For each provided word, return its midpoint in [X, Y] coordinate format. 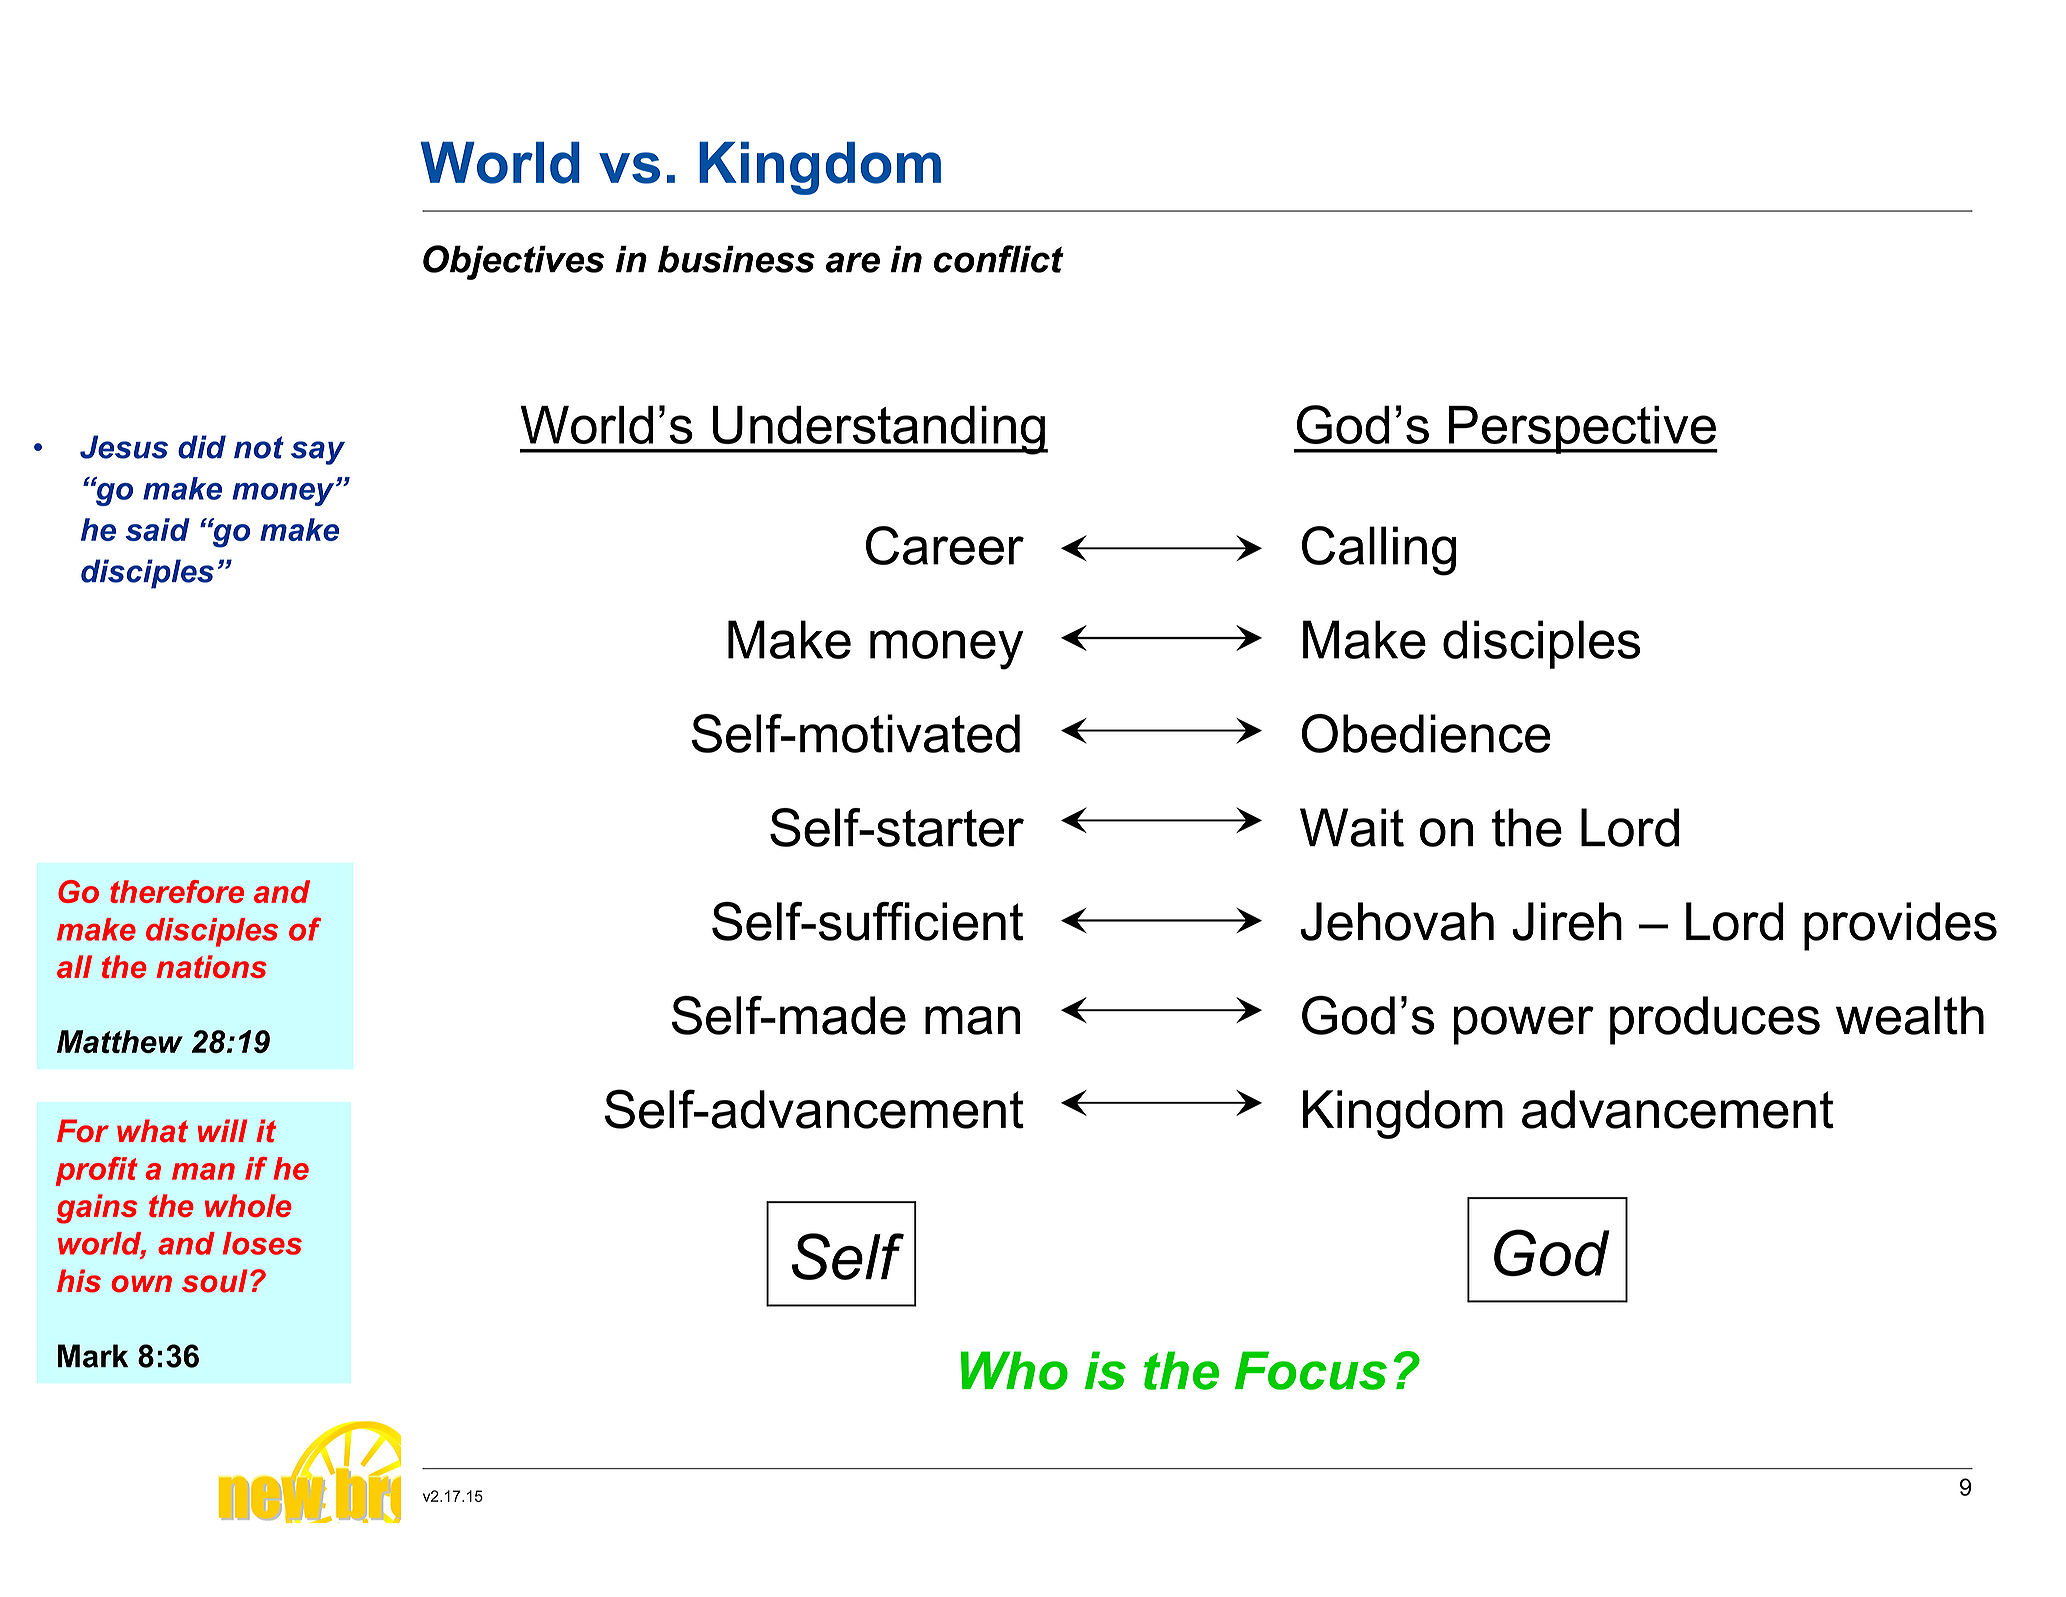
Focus [1311, 1370]
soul [215, 1281]
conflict [999, 259]
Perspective [1582, 430]
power [1523, 1025]
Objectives [513, 262]
